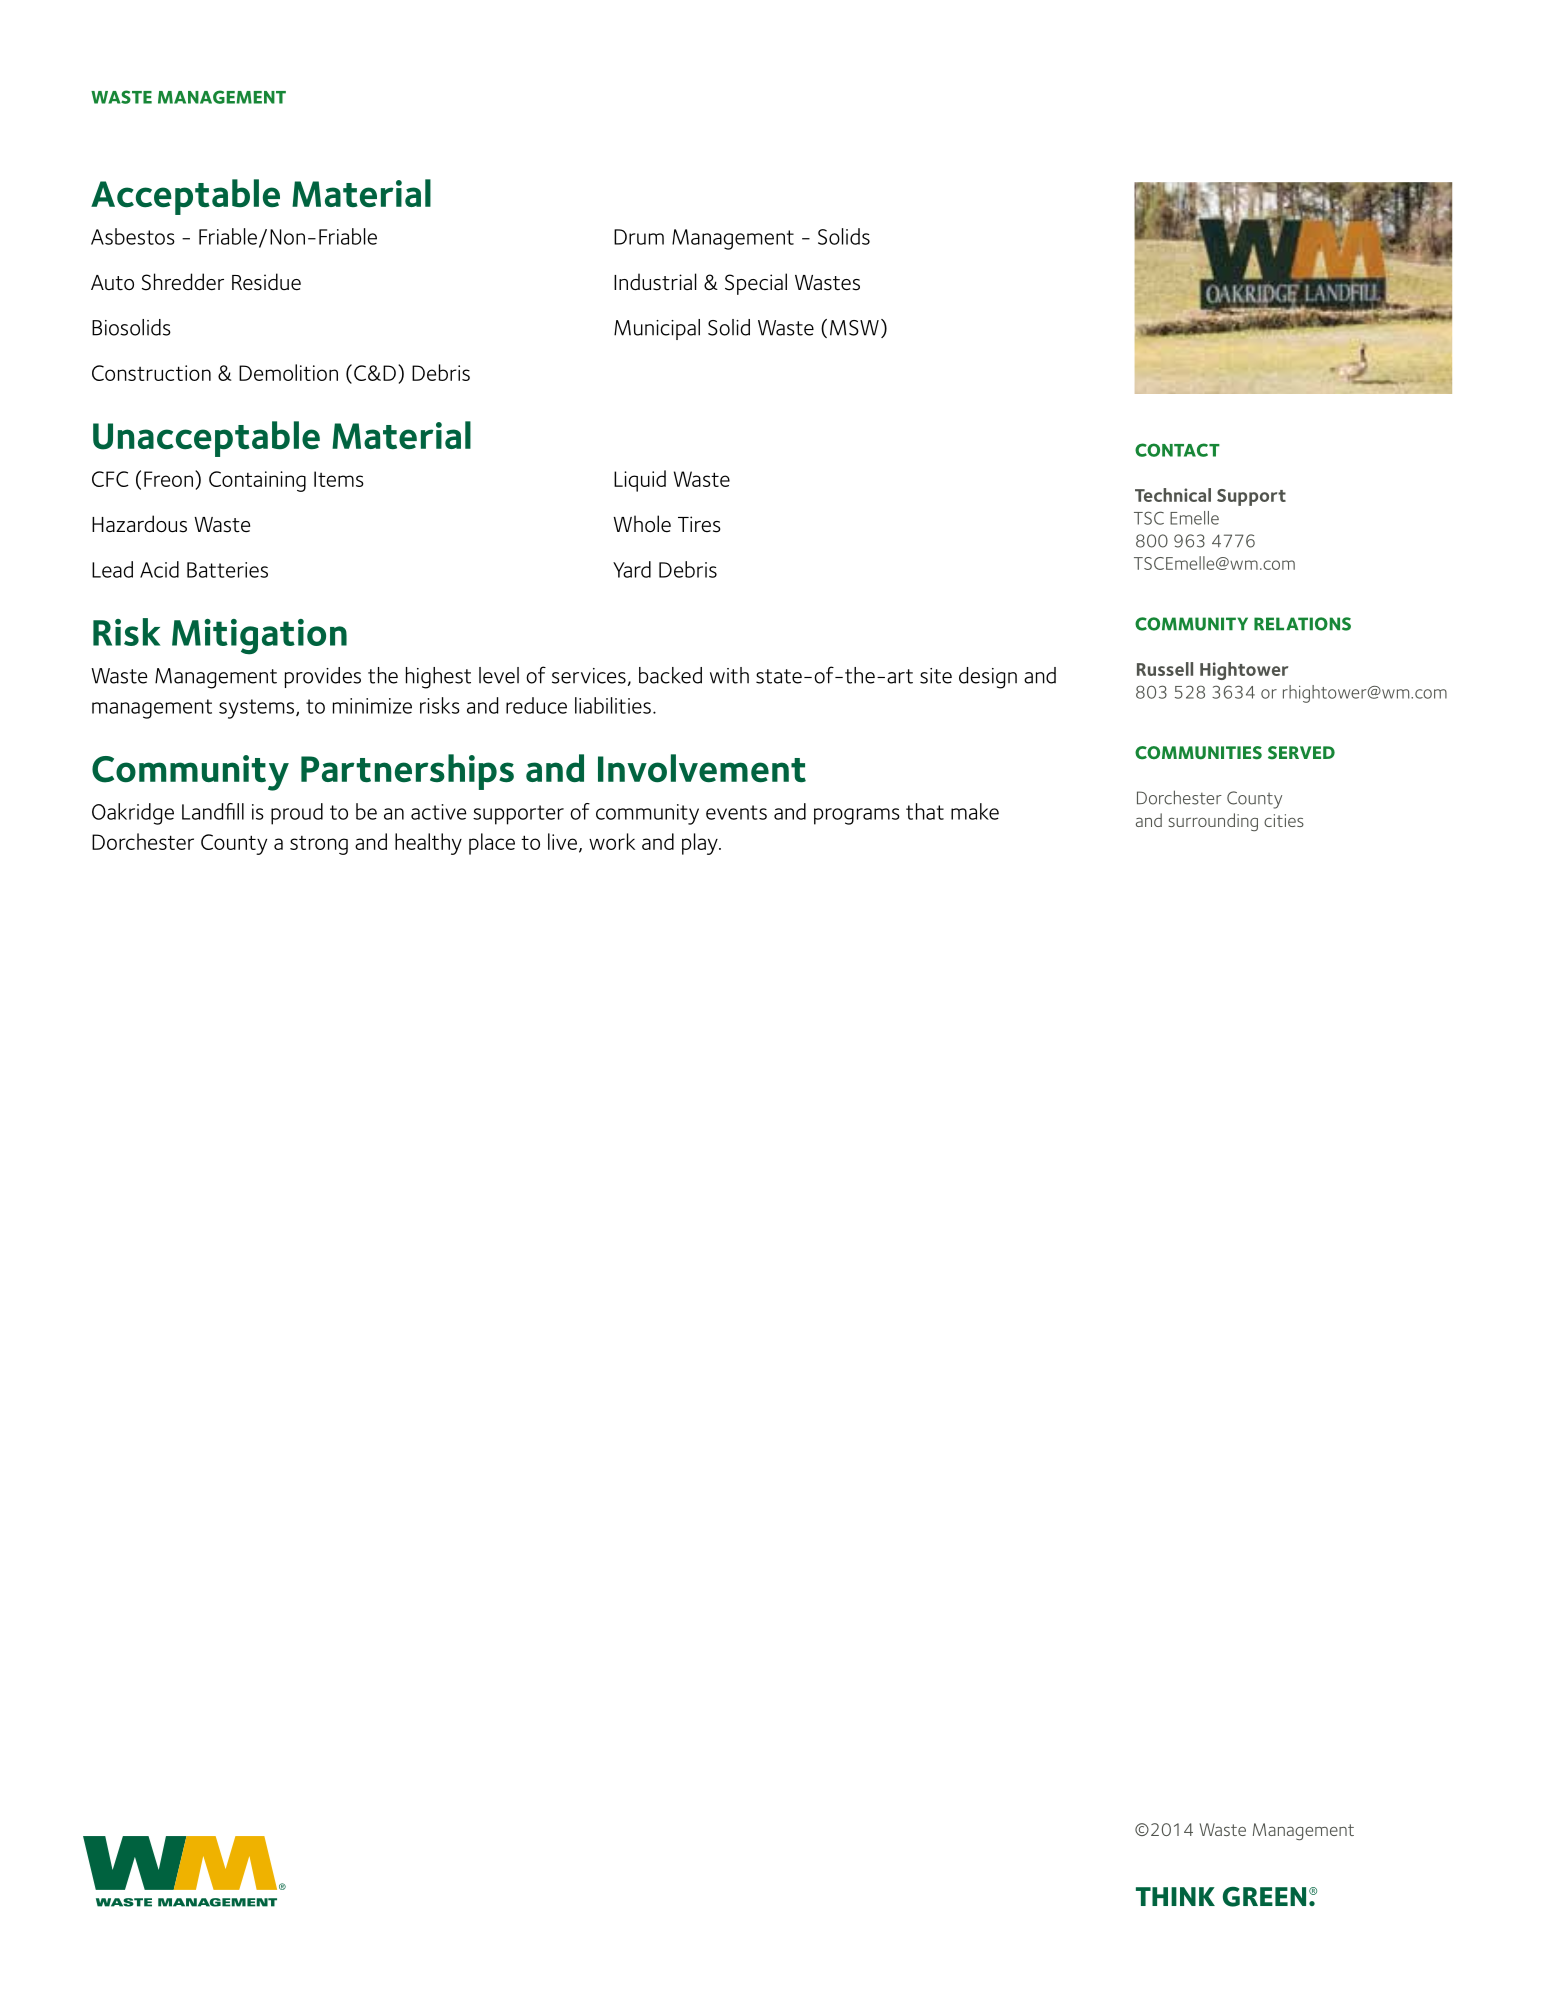 Image resolution: width=1543 pixels, height=1997 pixels. Describe the element at coordinates (854, 328) in the page. I see `MSW` at that location.
